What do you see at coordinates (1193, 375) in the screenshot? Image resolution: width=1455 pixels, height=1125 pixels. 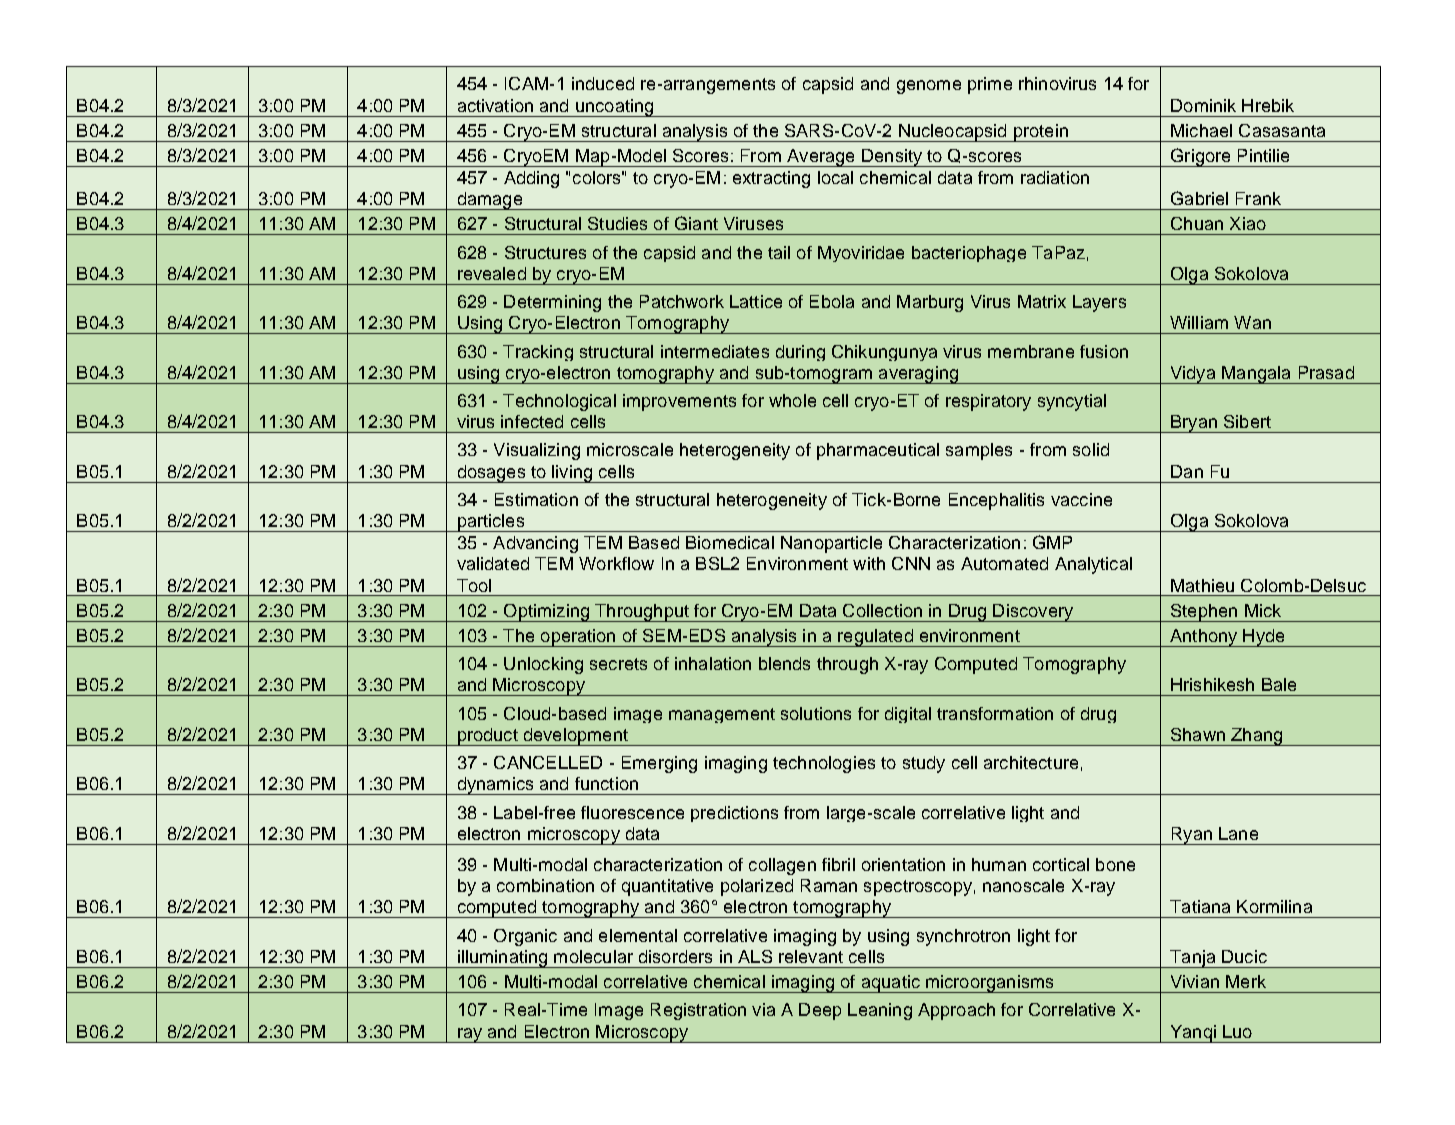 I see `Vidya` at bounding box center [1193, 375].
